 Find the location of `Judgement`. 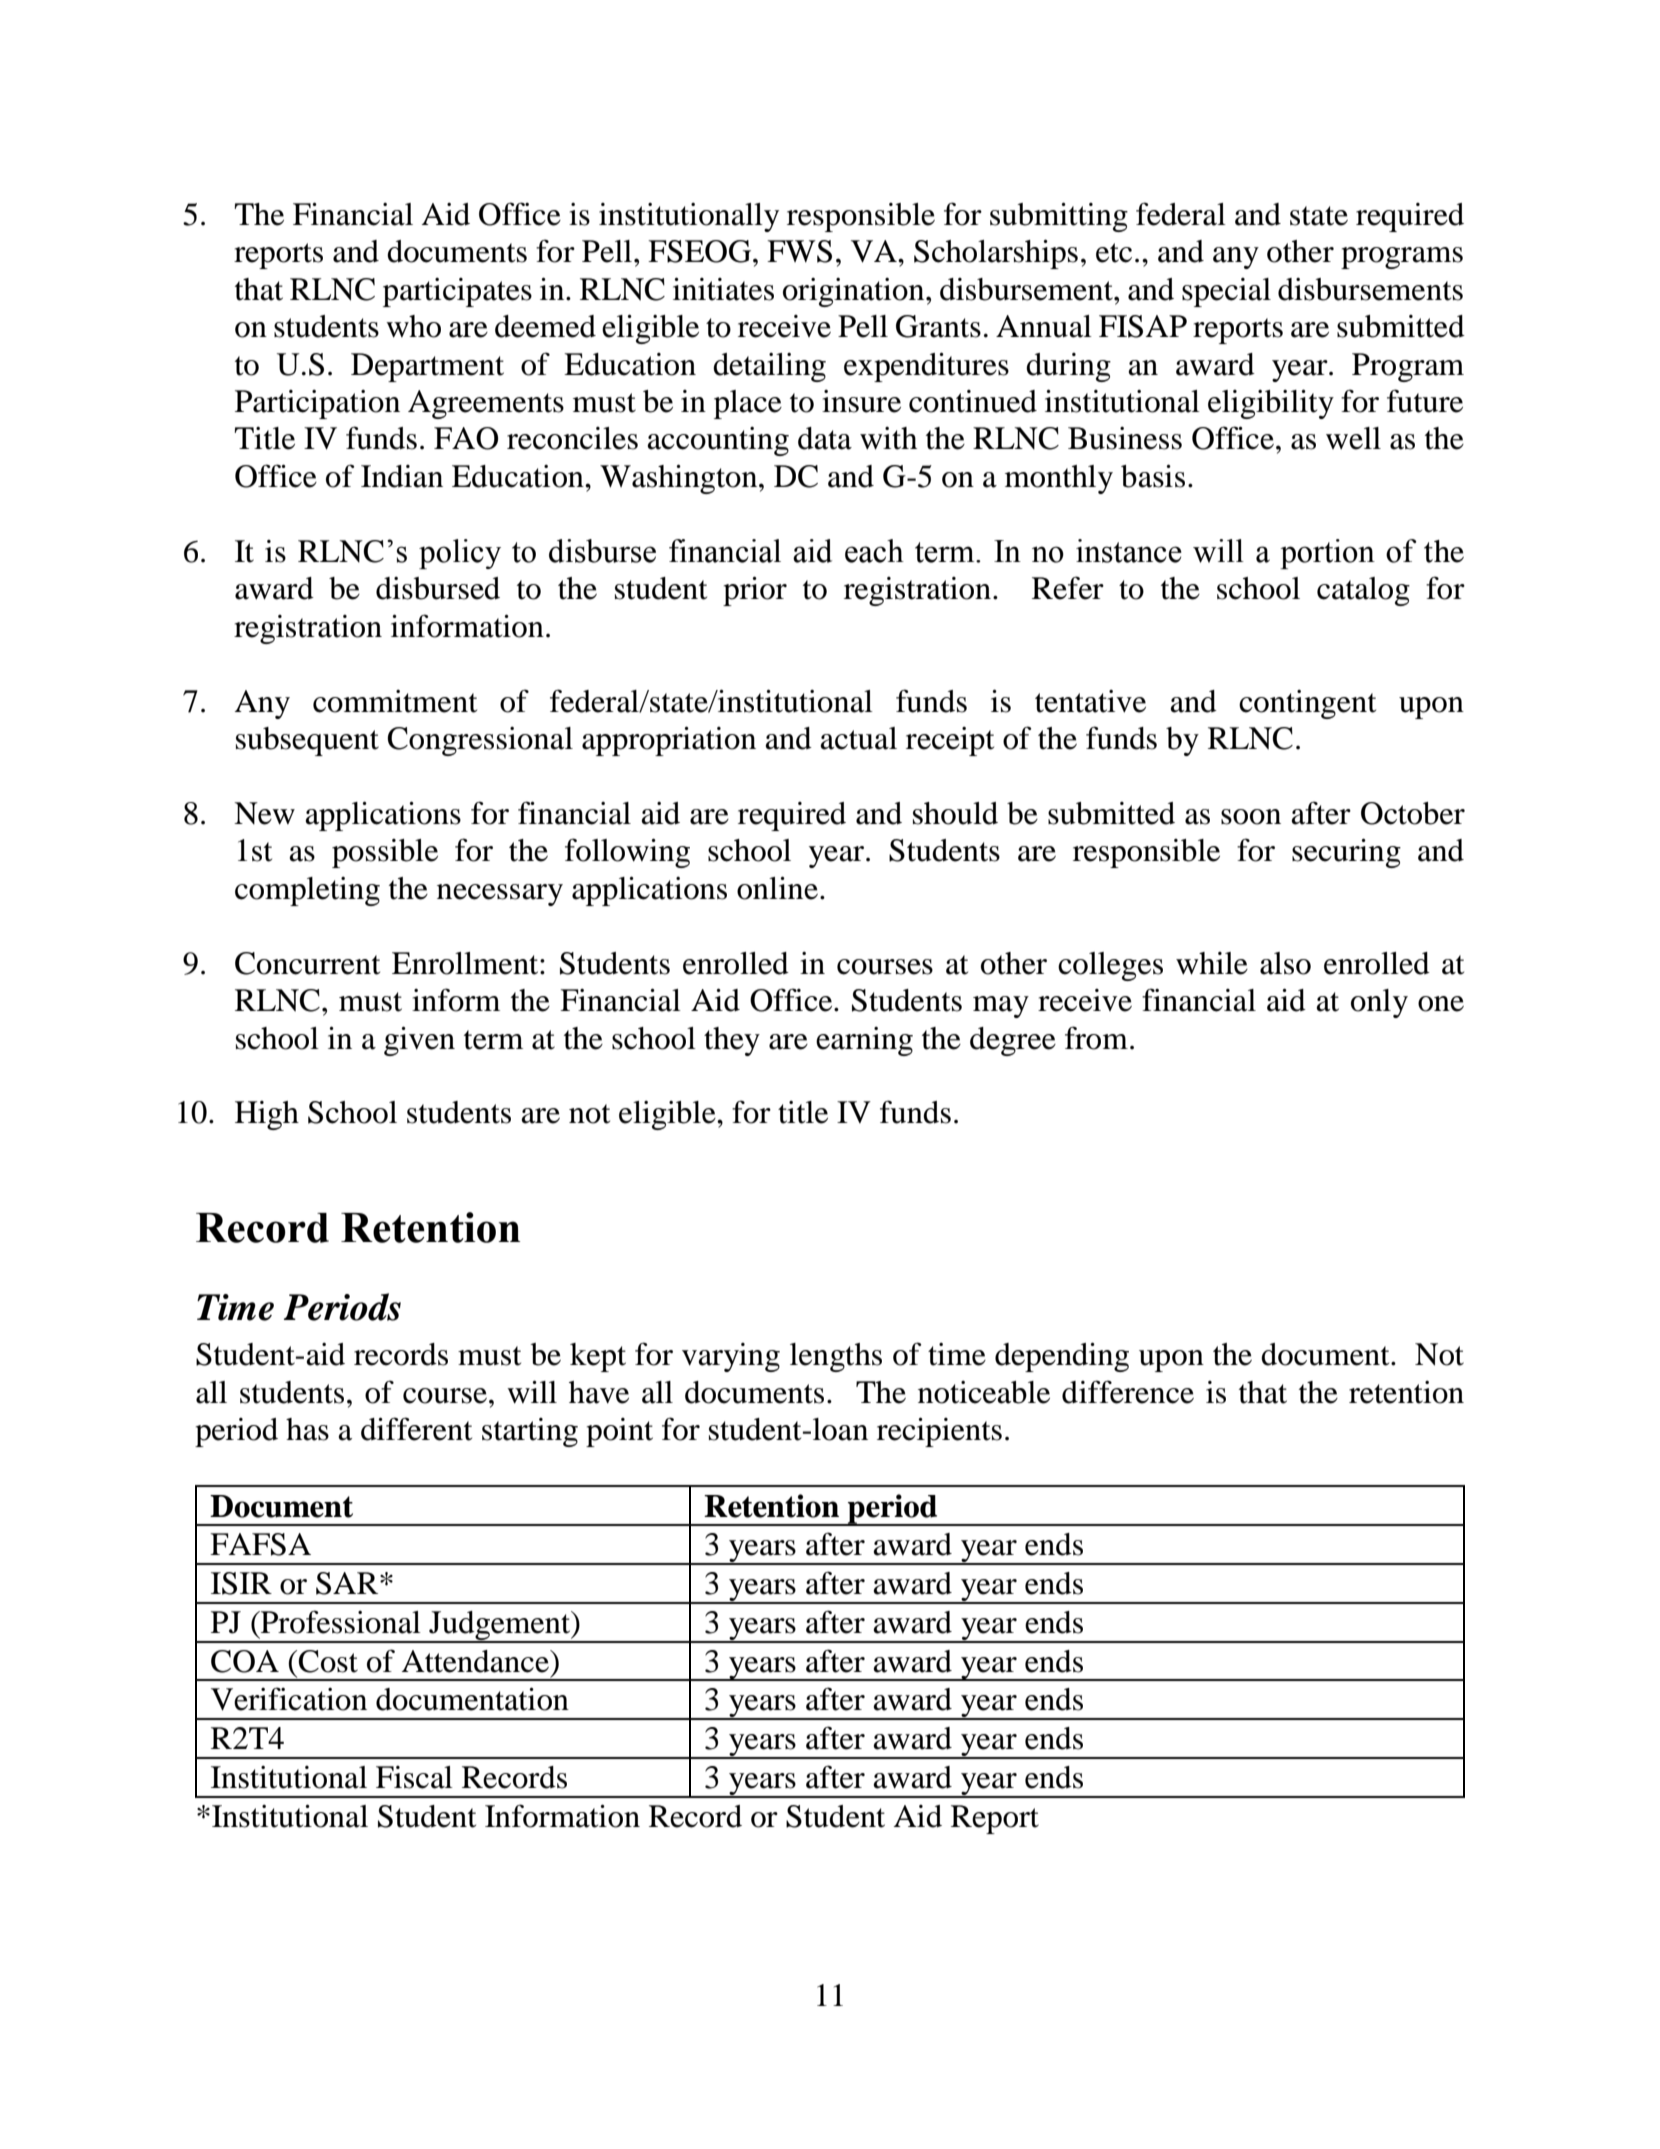

Judgement is located at coordinates (500, 1626).
